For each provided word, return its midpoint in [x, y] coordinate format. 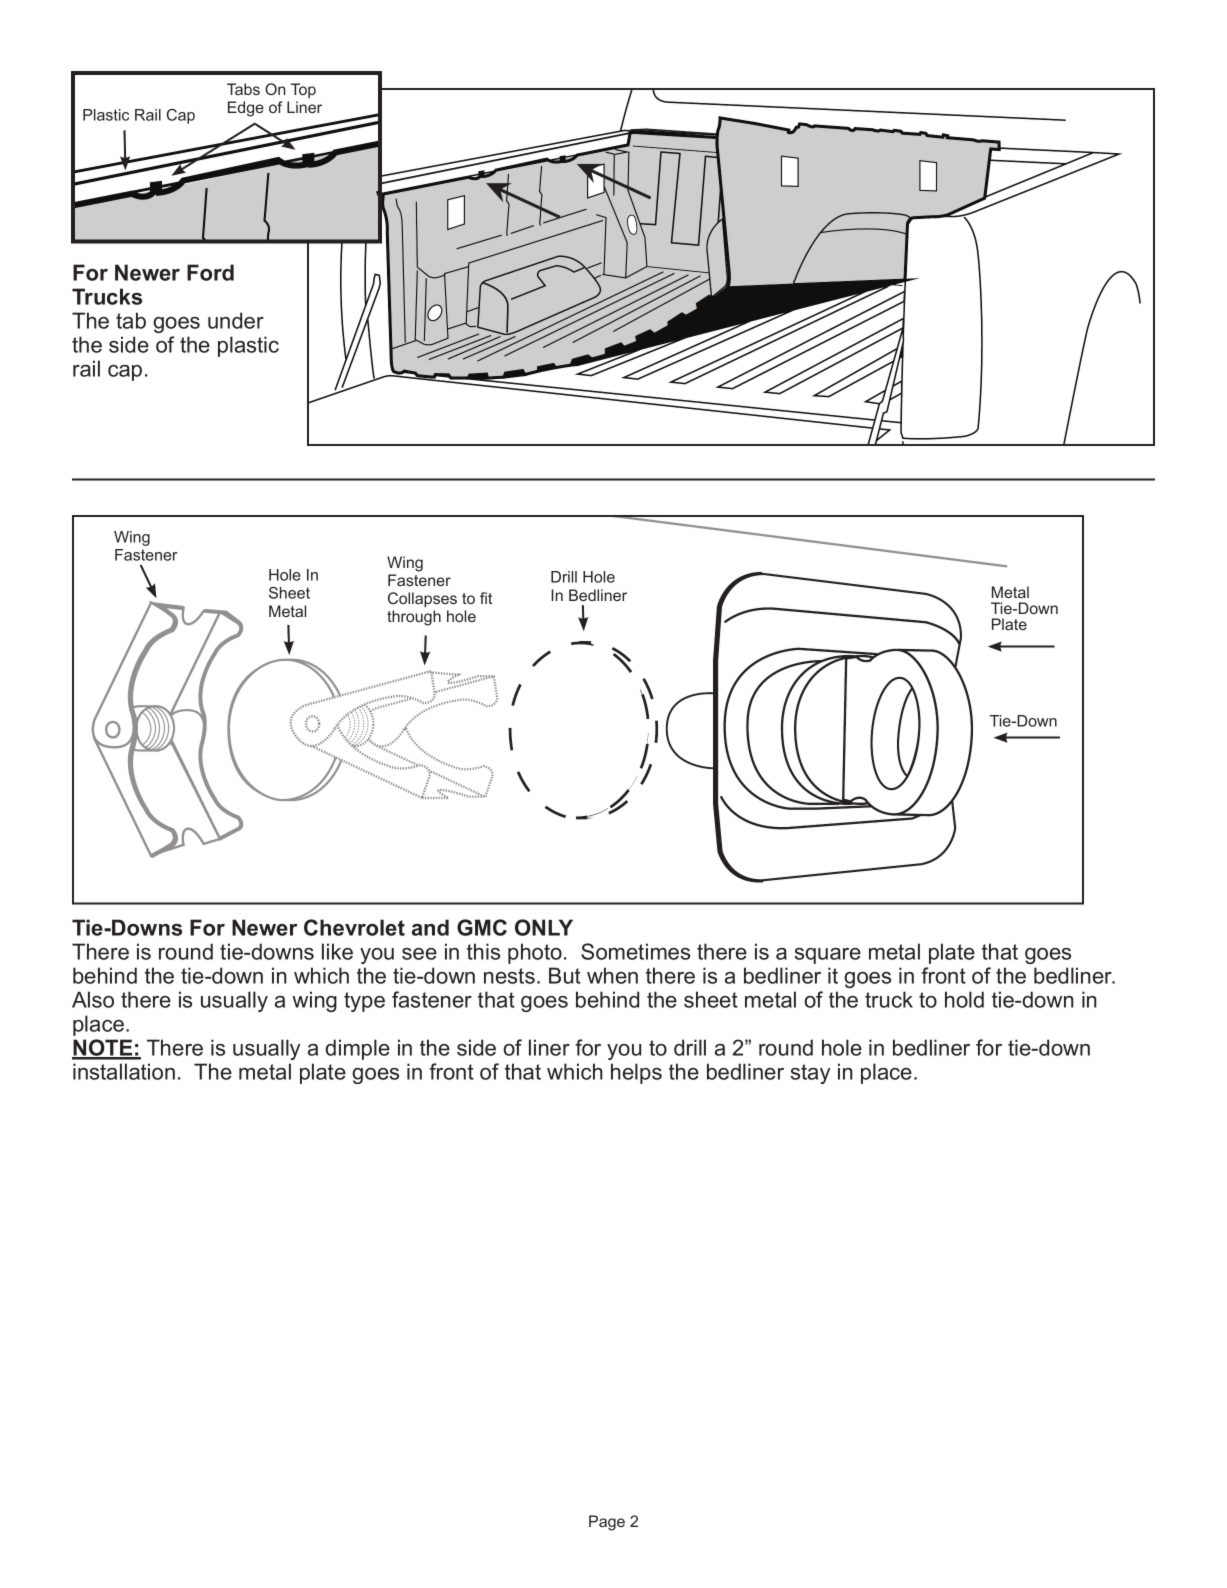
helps [636, 1073]
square [828, 956]
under [236, 320]
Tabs [243, 89]
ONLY [544, 927]
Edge [246, 109]
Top [303, 90]
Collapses [422, 599]
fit [486, 598]
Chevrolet [354, 927]
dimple [357, 1049]
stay [810, 1074]
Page [607, 1523]
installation [124, 1071]
